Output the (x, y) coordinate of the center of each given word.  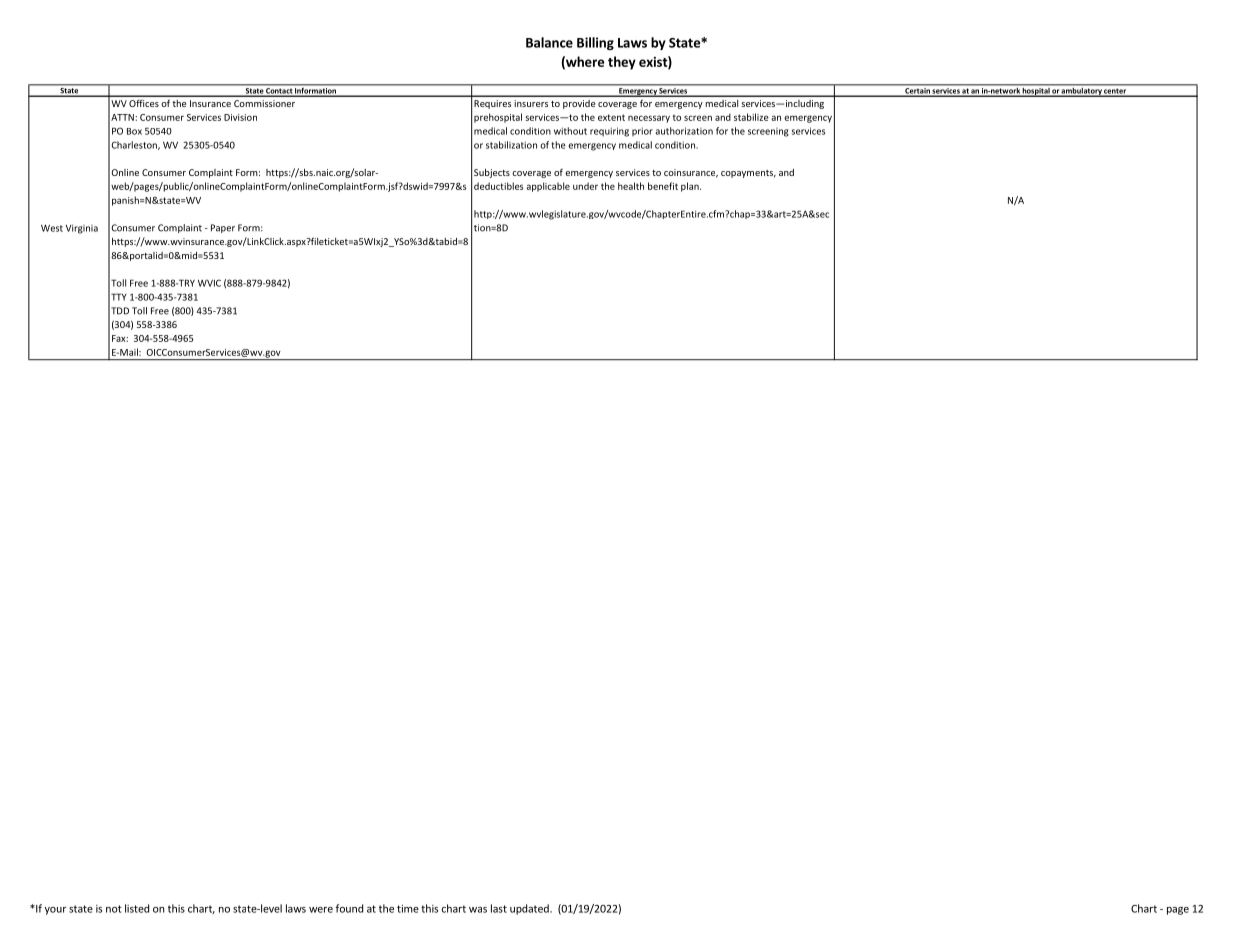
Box (134, 131)
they (622, 63)
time (408, 908)
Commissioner (264, 103)
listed (137, 908)
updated (530, 909)
